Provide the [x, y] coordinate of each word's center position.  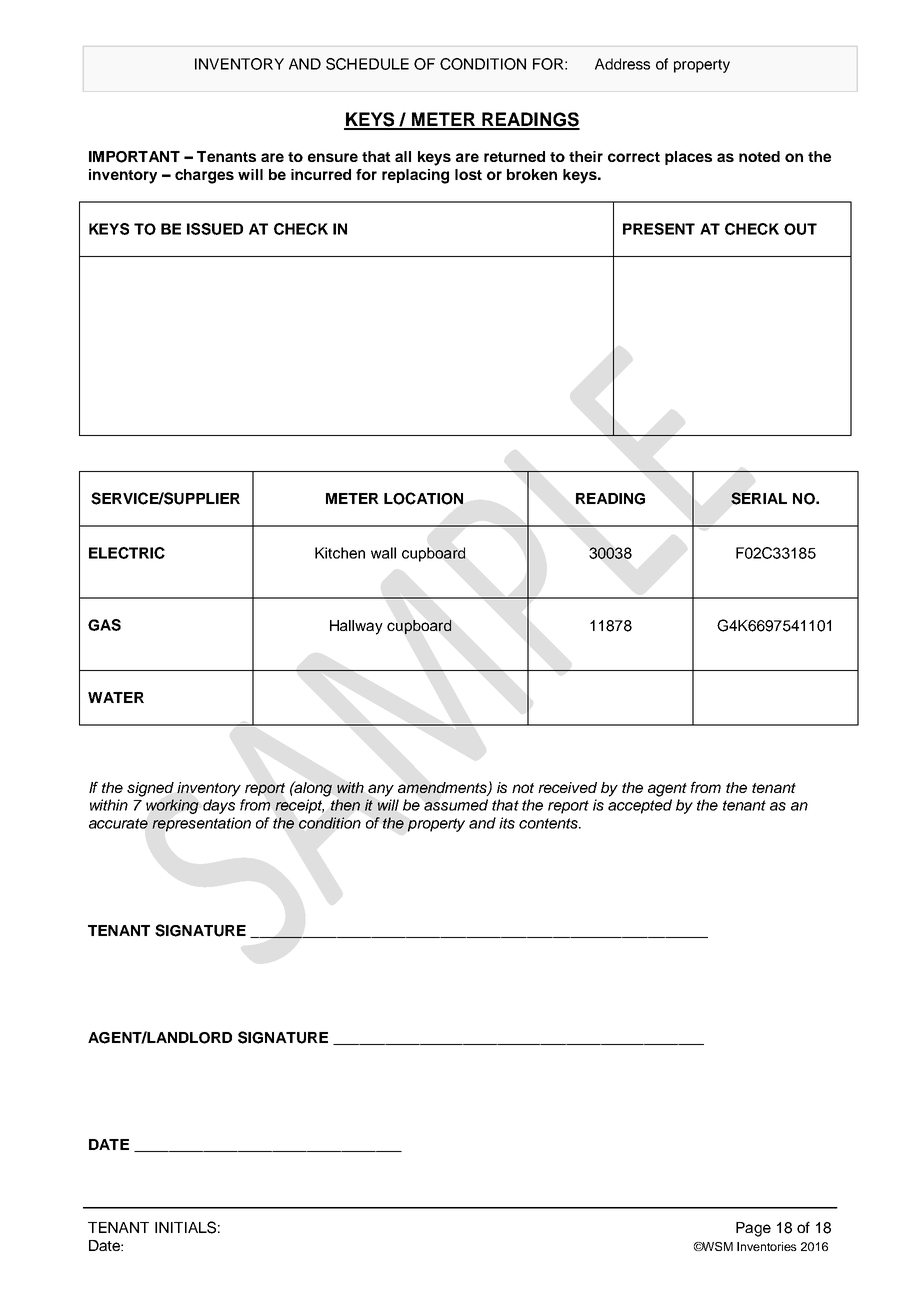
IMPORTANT [134, 157]
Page [753, 1229]
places [688, 158]
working [172, 806]
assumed [456, 805]
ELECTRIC [127, 553]
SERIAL [759, 498]
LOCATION [423, 498]
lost [468, 174]
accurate [118, 823]
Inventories [767, 1246]
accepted [640, 806]
